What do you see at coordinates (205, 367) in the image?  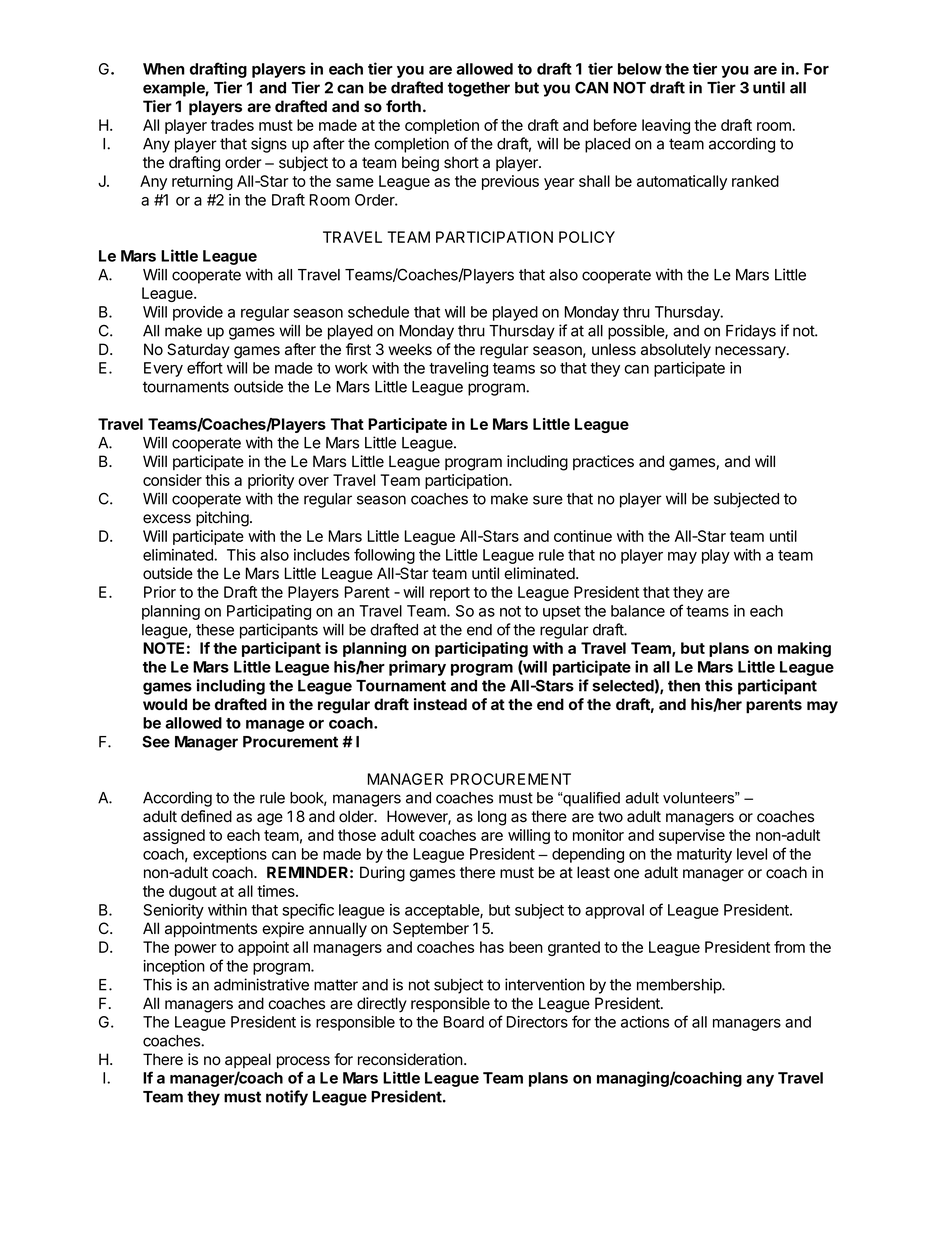 I see `effort` at bounding box center [205, 367].
